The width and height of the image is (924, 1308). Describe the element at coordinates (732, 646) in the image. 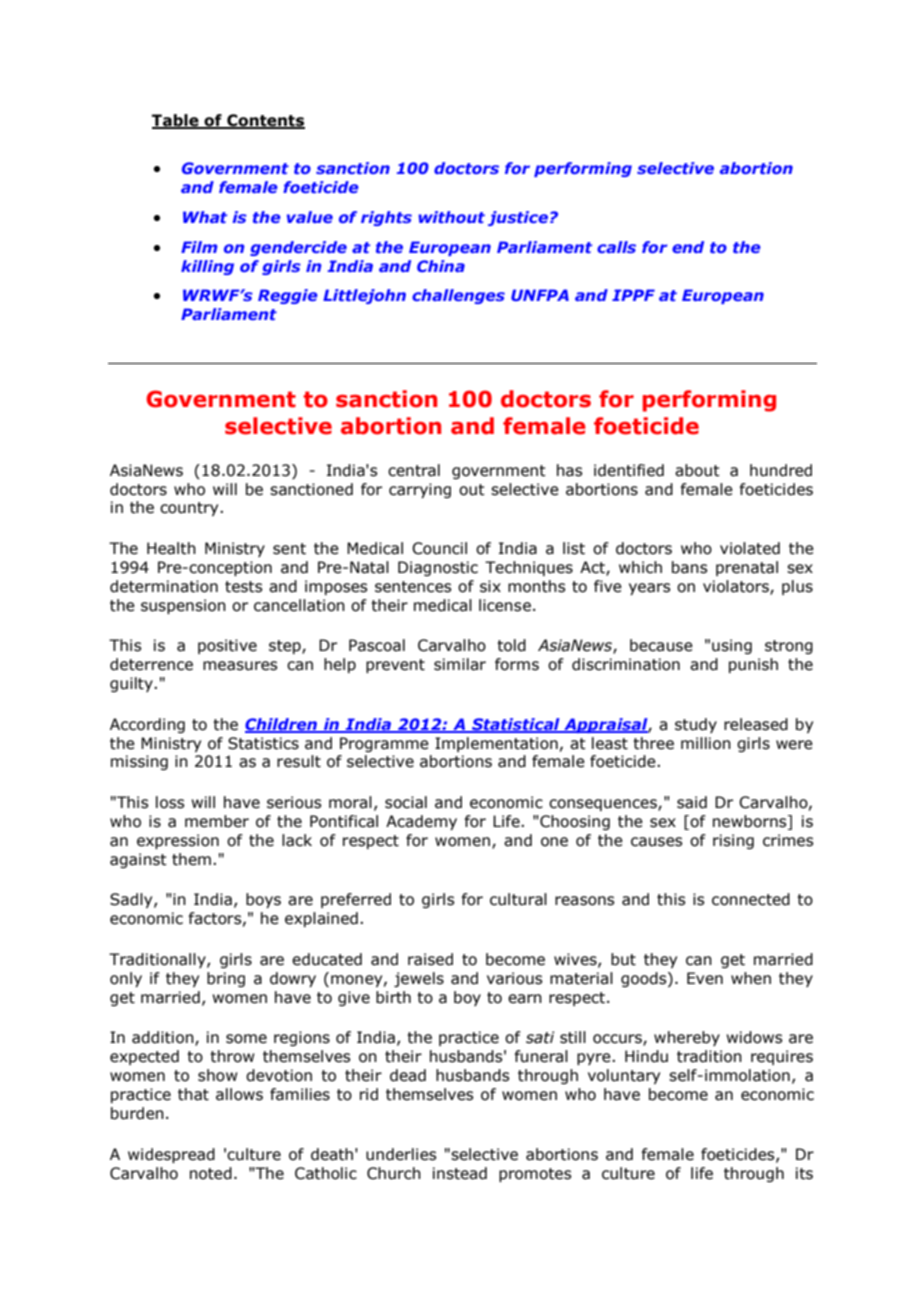

I see `using` at that location.
